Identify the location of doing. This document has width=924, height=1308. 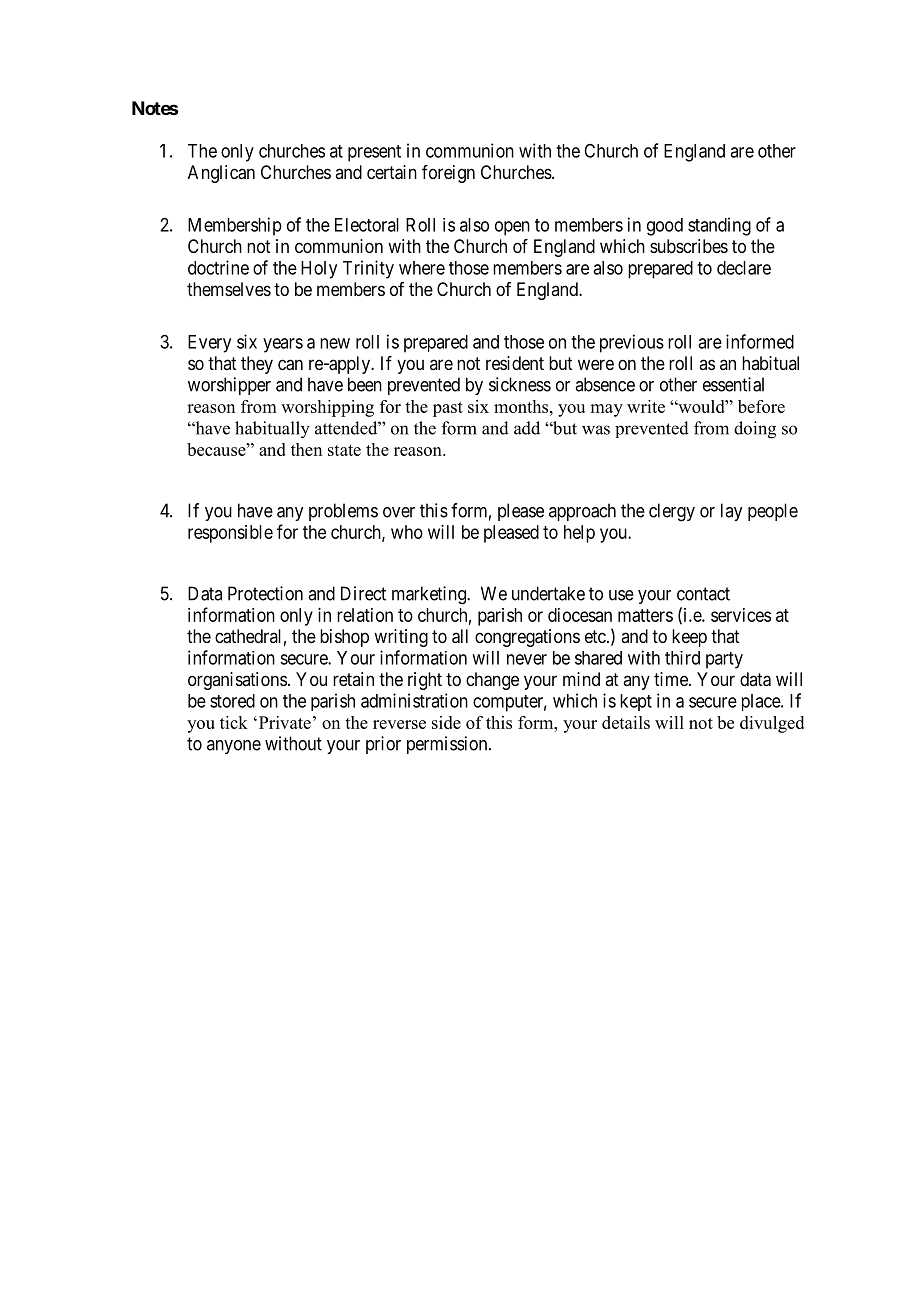
(755, 430).
